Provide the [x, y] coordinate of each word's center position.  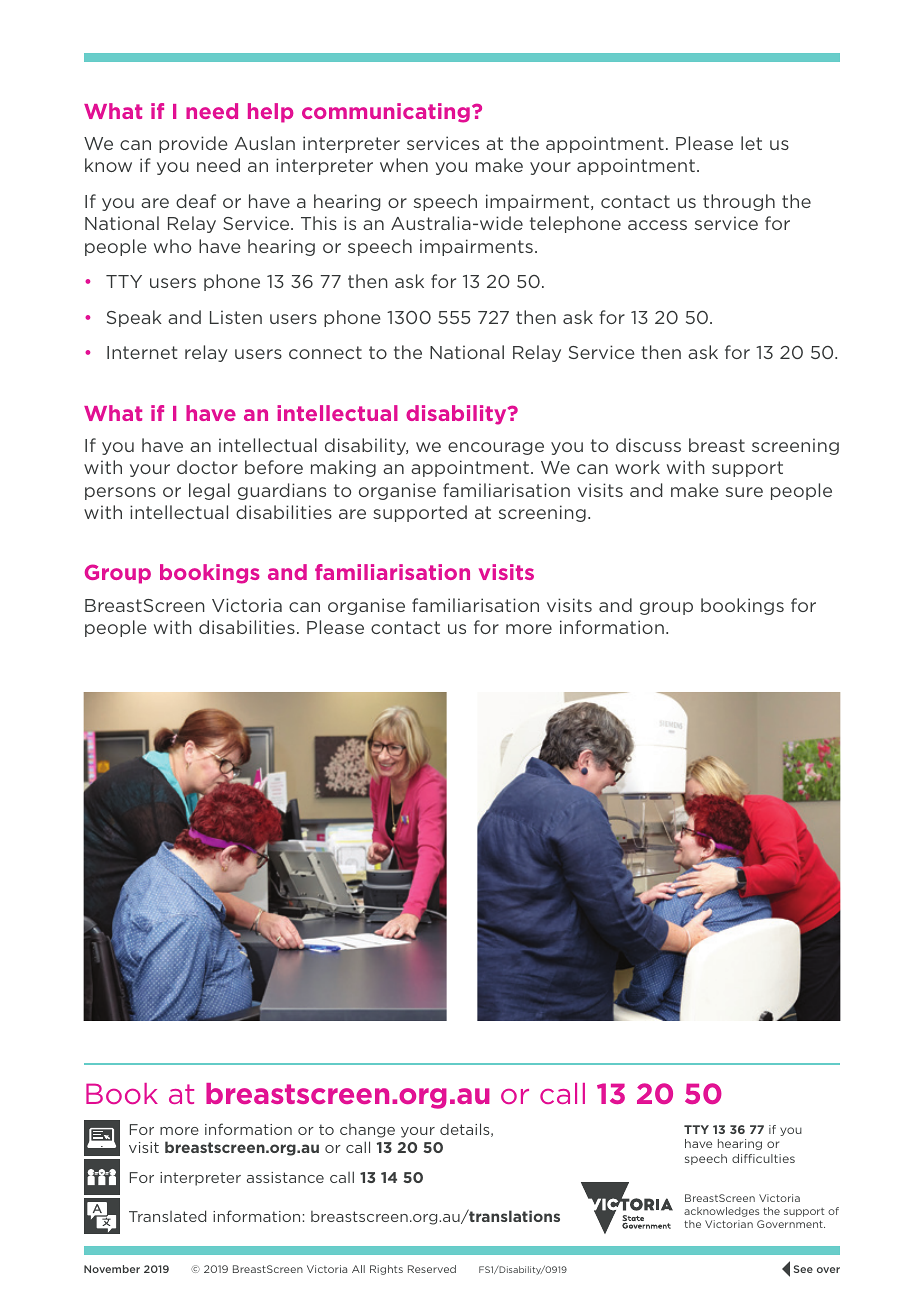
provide [193, 144]
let [751, 143]
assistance [285, 1177]
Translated [167, 1216]
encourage [496, 448]
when [404, 165]
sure [744, 492]
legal [209, 491]
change [367, 1131]
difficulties [763, 1158]
